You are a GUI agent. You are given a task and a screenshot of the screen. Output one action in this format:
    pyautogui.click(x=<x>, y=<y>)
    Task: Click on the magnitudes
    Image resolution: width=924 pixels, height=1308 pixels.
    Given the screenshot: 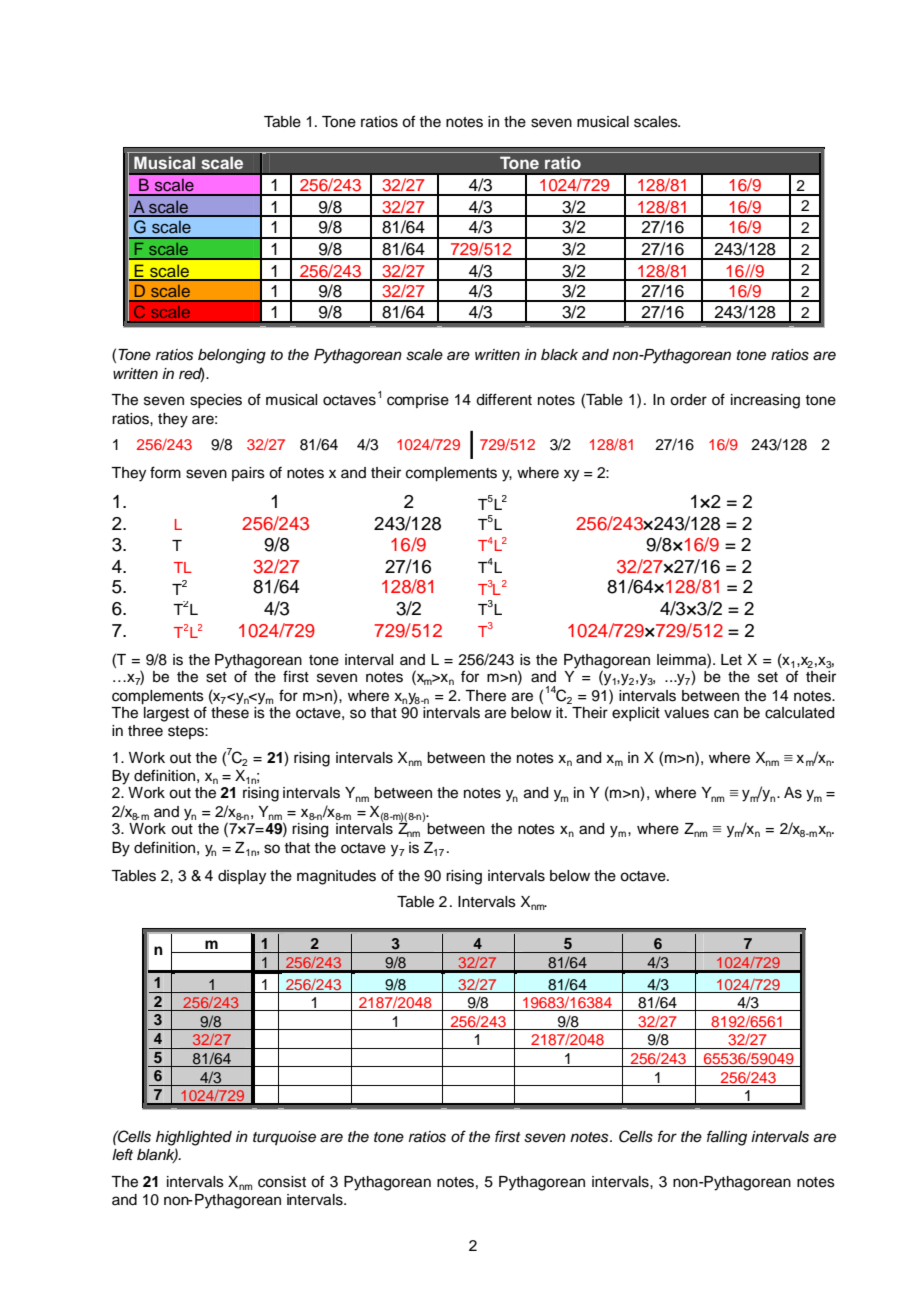 What is the action you would take?
    pyautogui.click(x=336, y=877)
